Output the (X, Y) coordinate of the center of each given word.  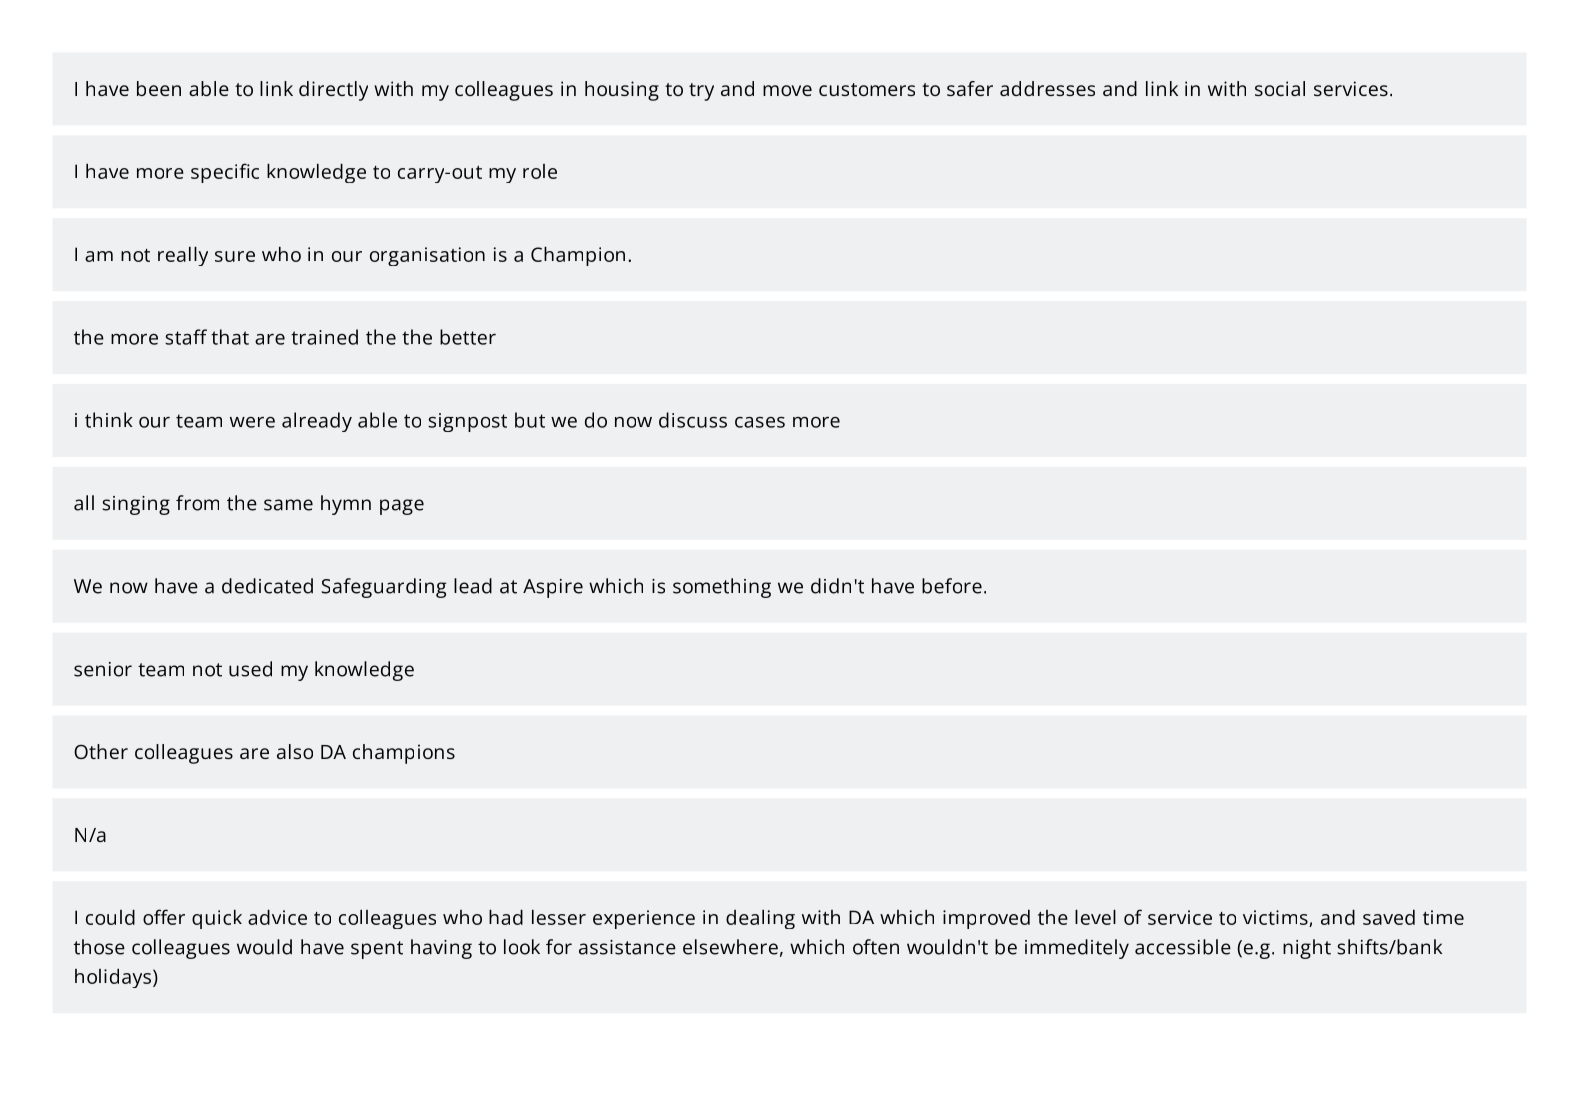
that (230, 337)
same (288, 505)
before (952, 586)
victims (1276, 918)
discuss (693, 420)
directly (333, 91)
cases (760, 422)
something (722, 588)
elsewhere (730, 947)
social (1280, 88)
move (787, 90)
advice (277, 917)
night (1307, 949)
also (295, 751)
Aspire (553, 588)
